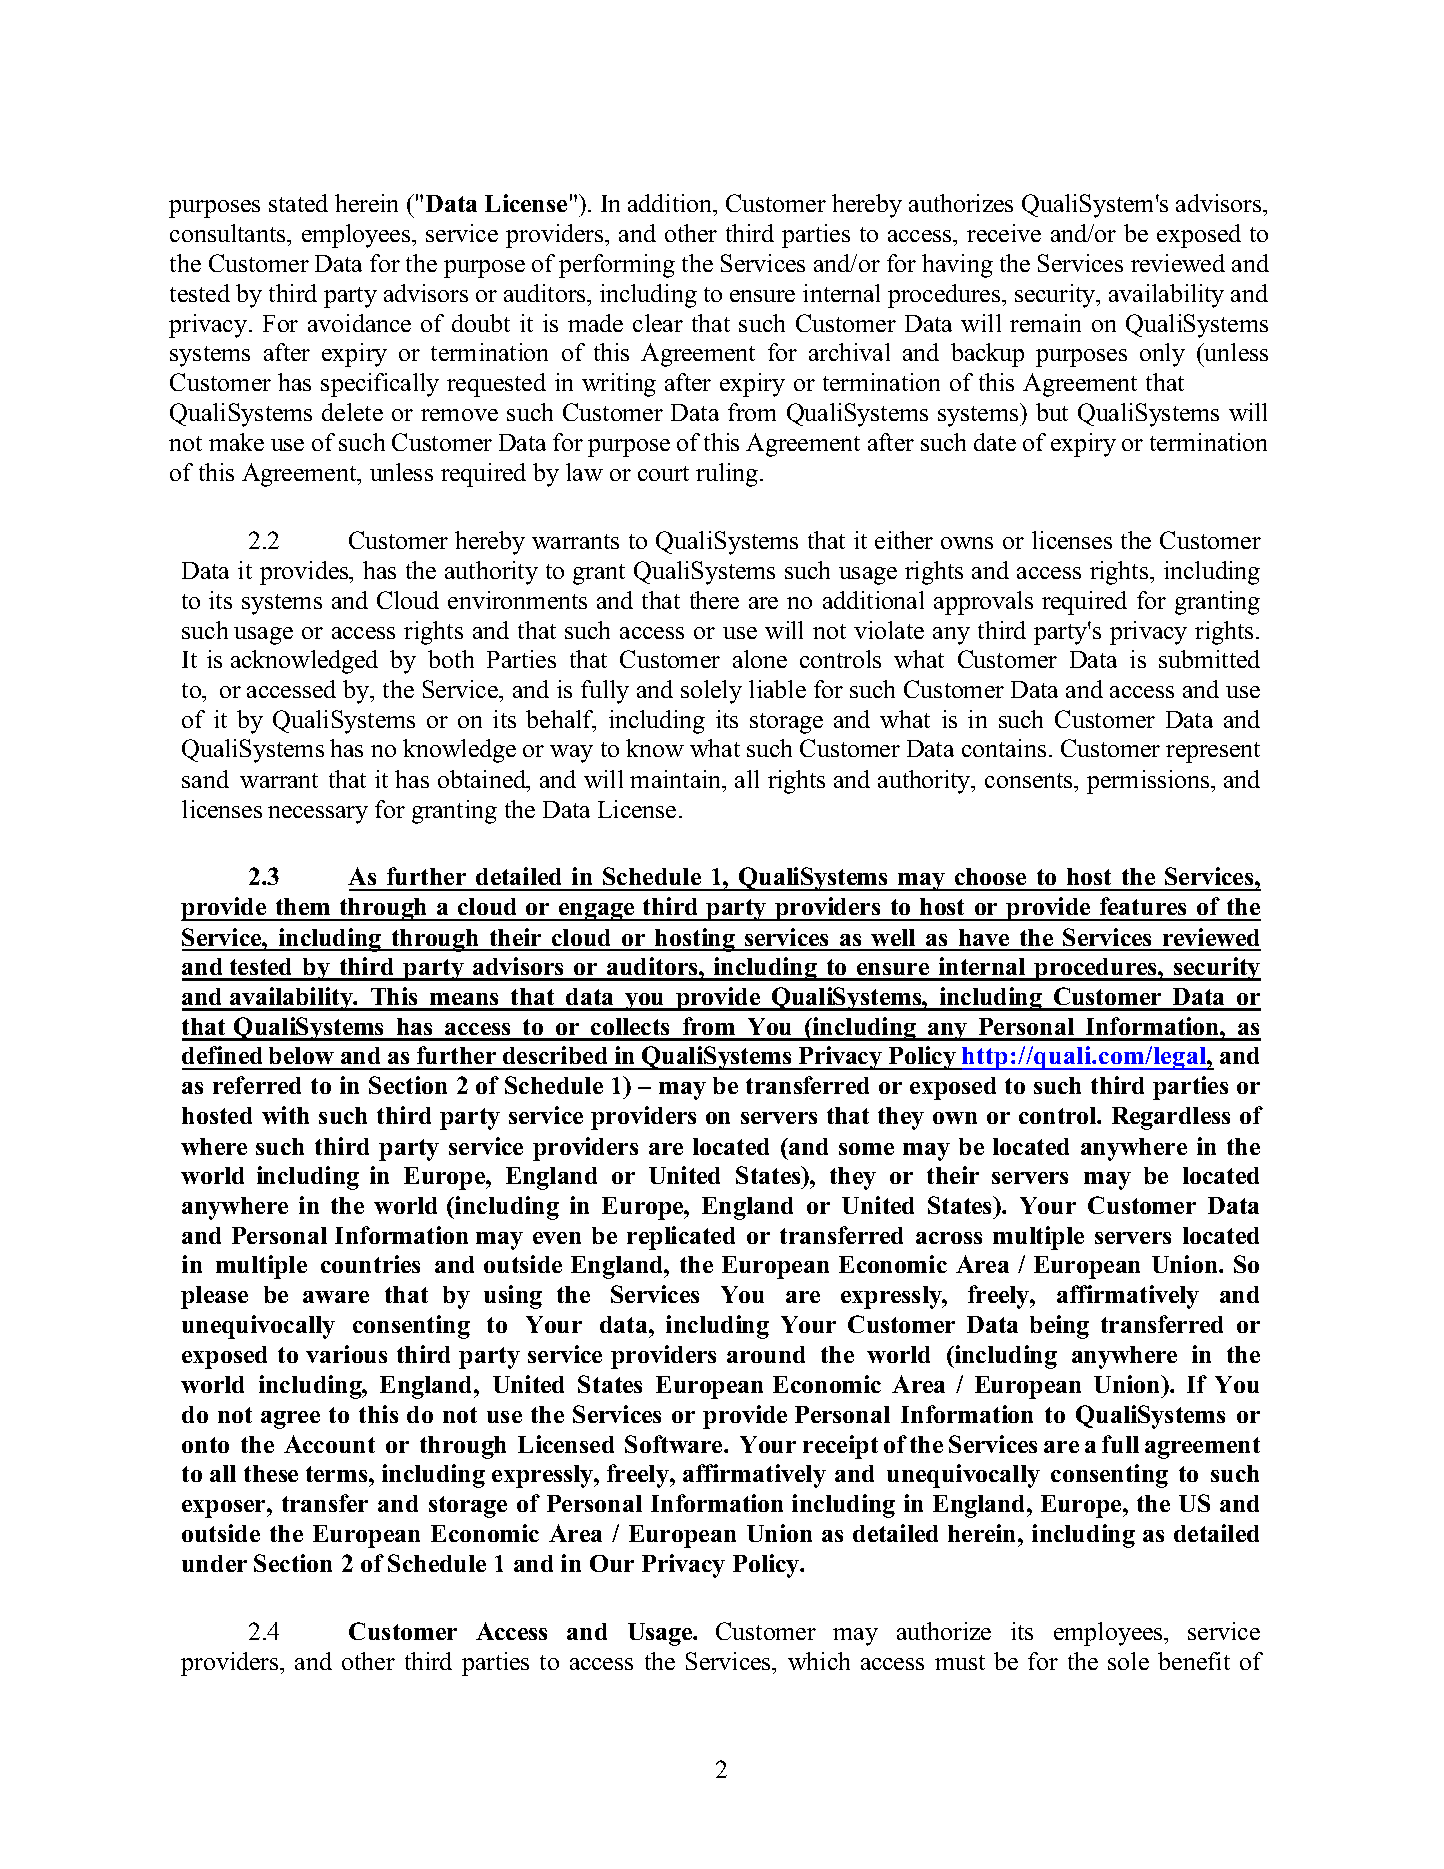 The width and height of the screenshot is (1444, 1869). What do you see at coordinates (214, 1563) in the screenshot?
I see `under` at bounding box center [214, 1563].
